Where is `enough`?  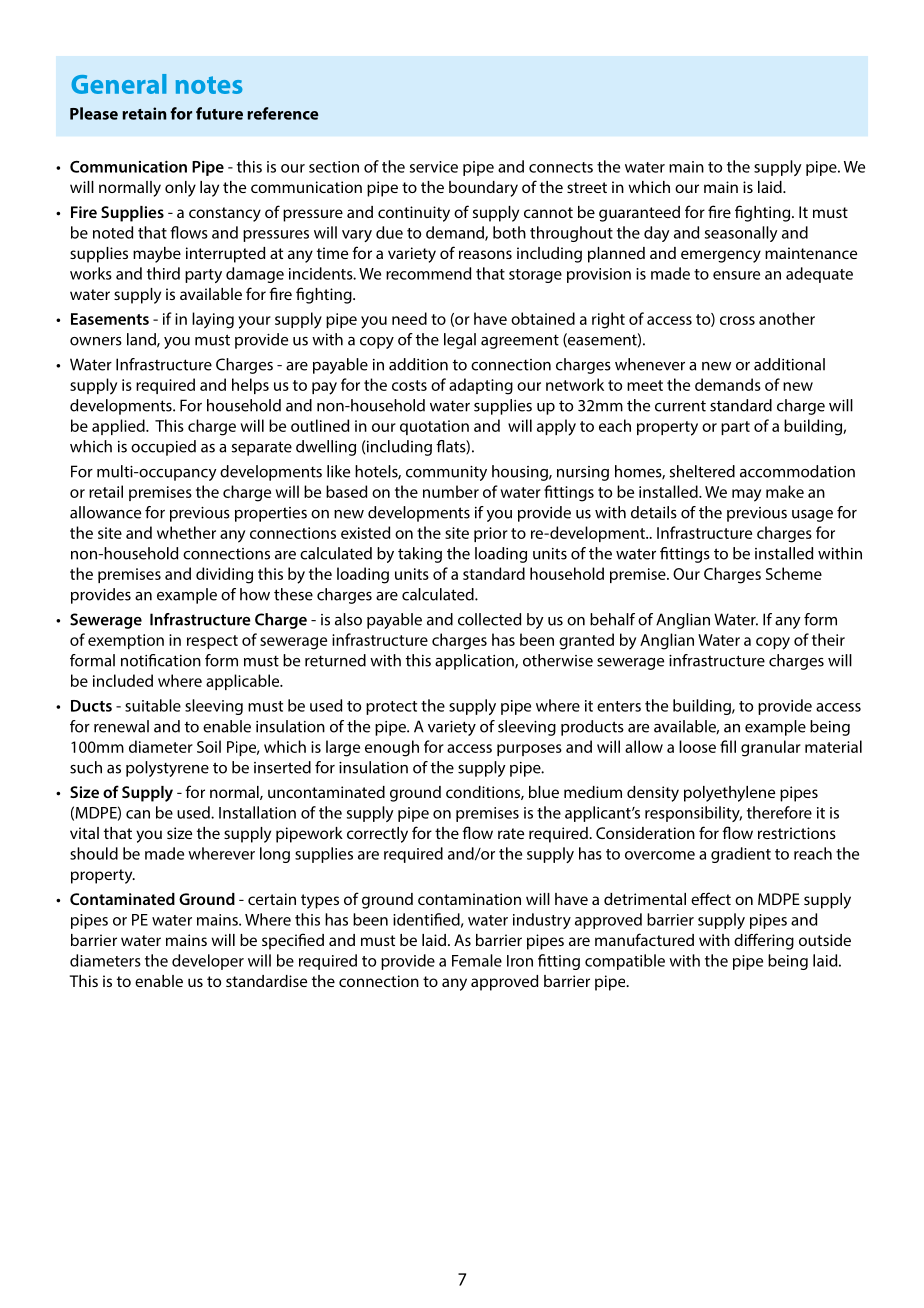 enough is located at coordinates (392, 748).
